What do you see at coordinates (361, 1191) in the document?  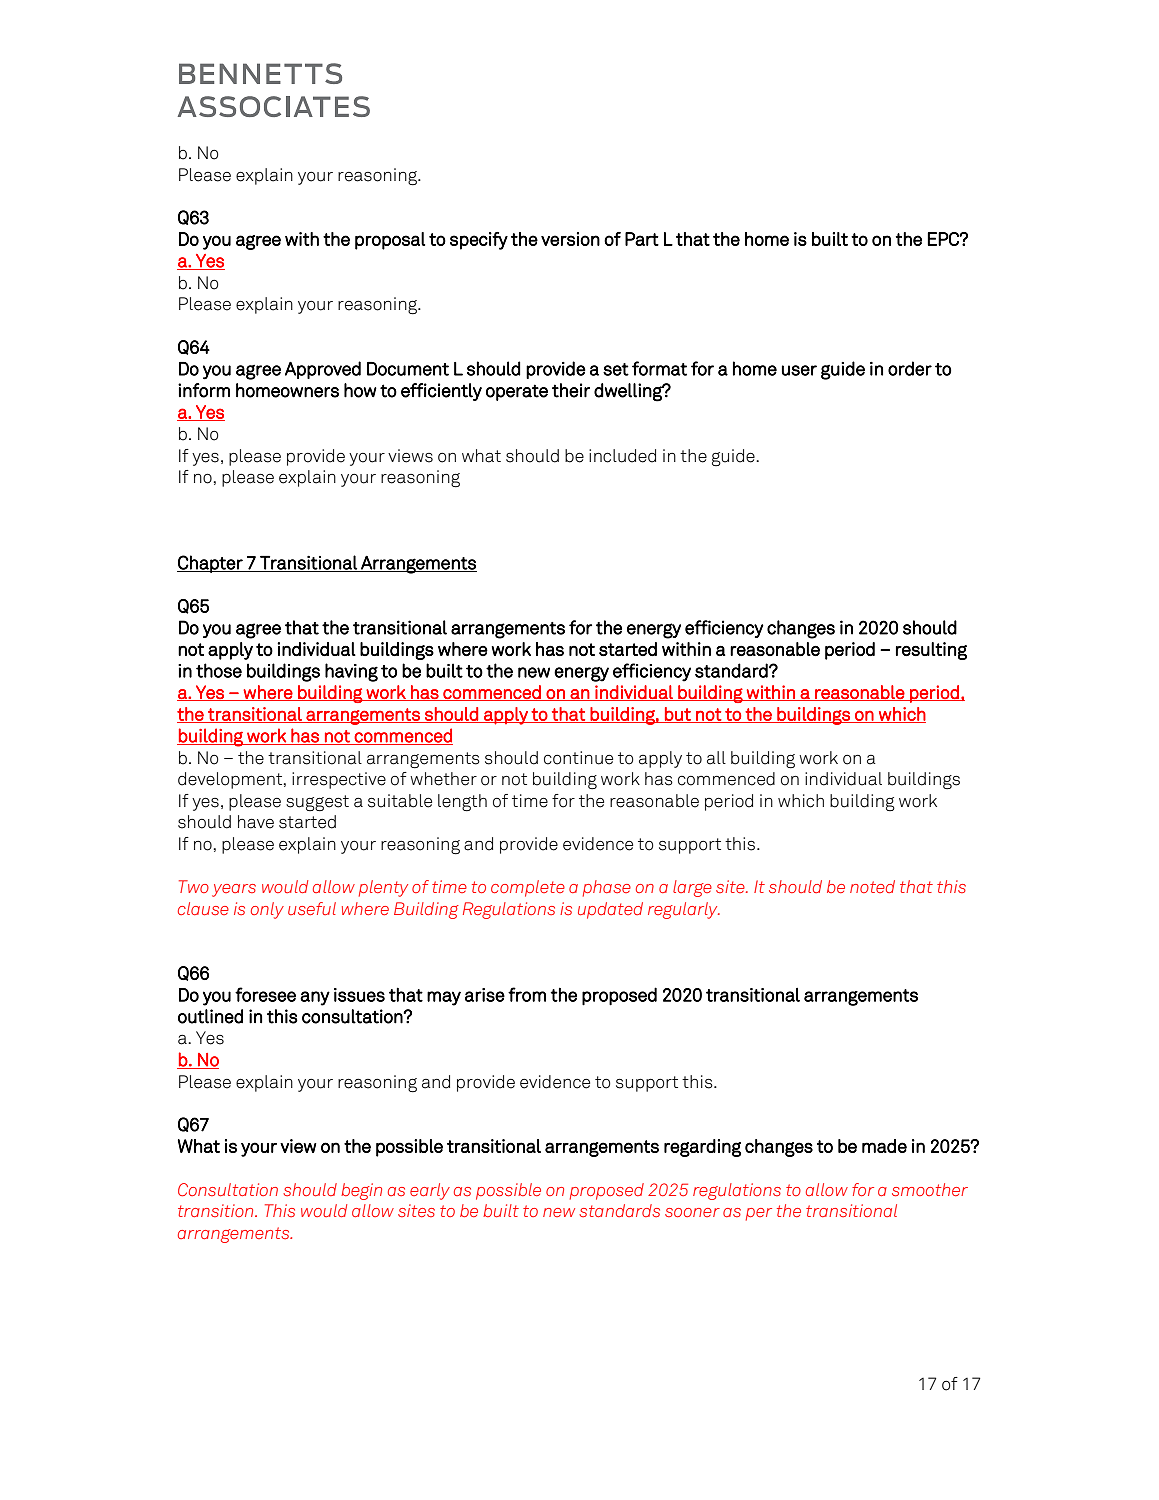 I see `begin` at bounding box center [361, 1191].
